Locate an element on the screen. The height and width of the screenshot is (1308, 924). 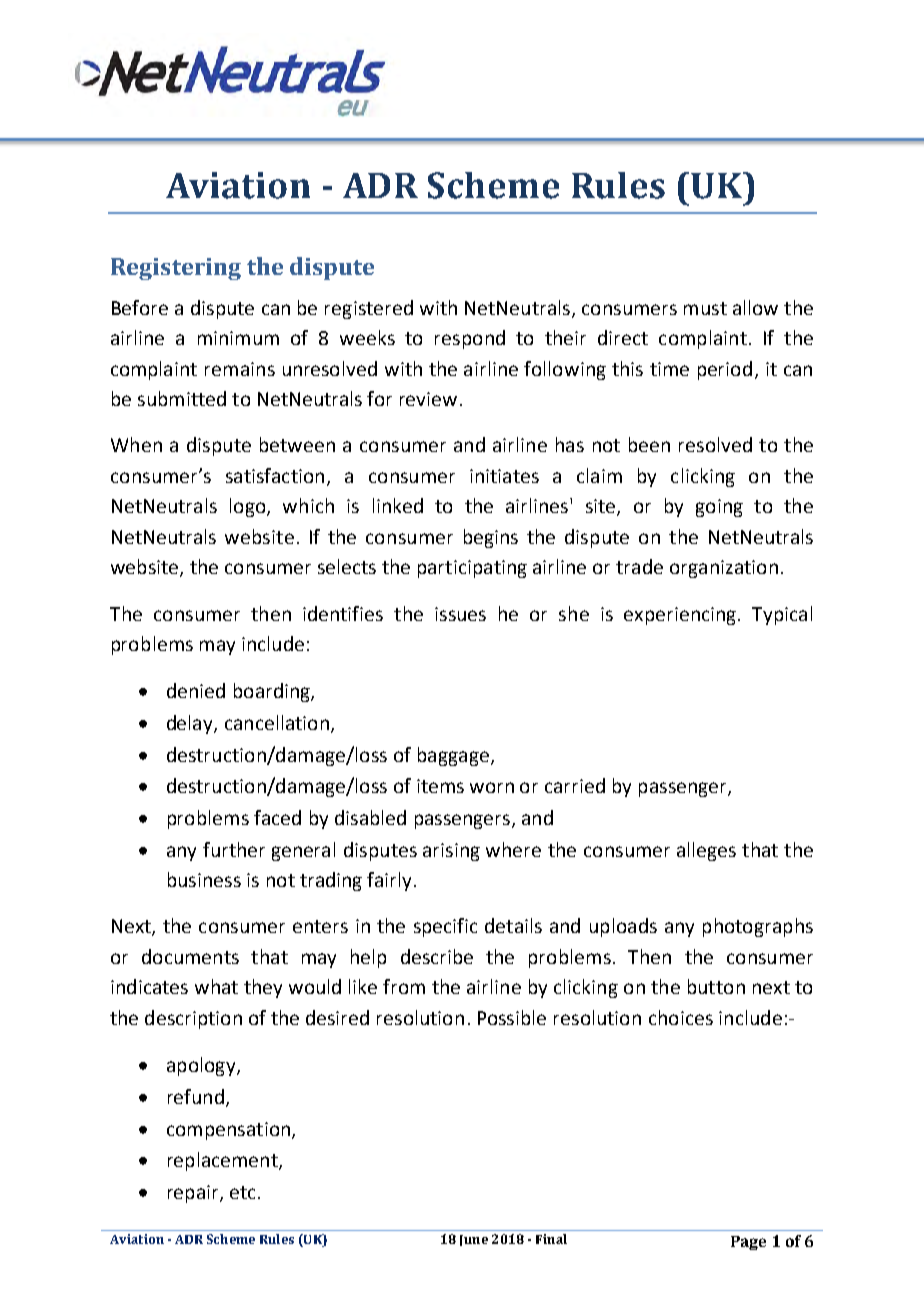
specific is located at coordinates (445, 927).
